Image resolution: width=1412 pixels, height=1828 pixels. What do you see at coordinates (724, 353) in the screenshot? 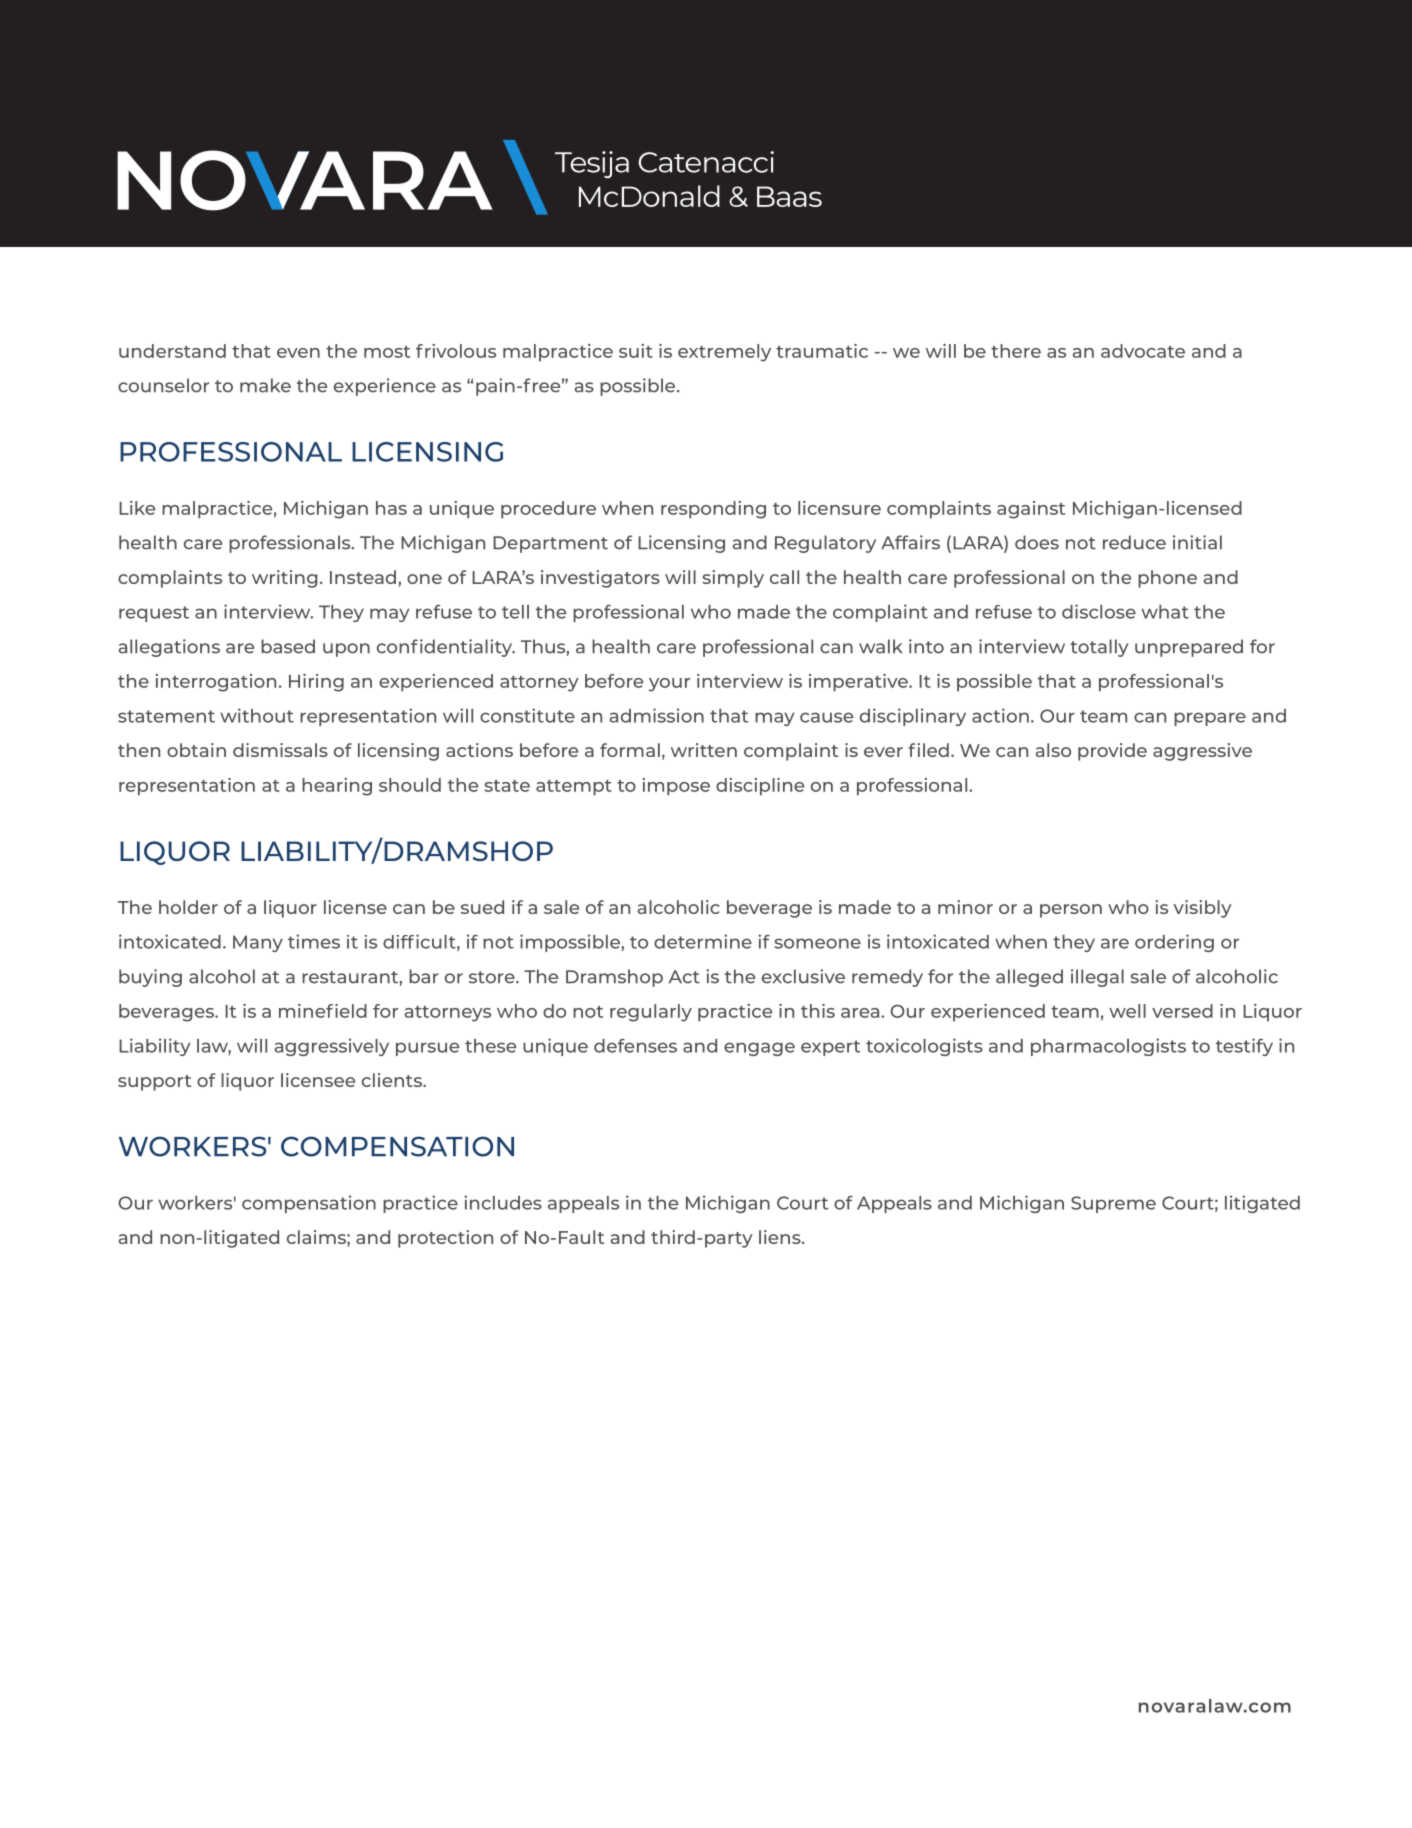
I see `extremely` at bounding box center [724, 353].
